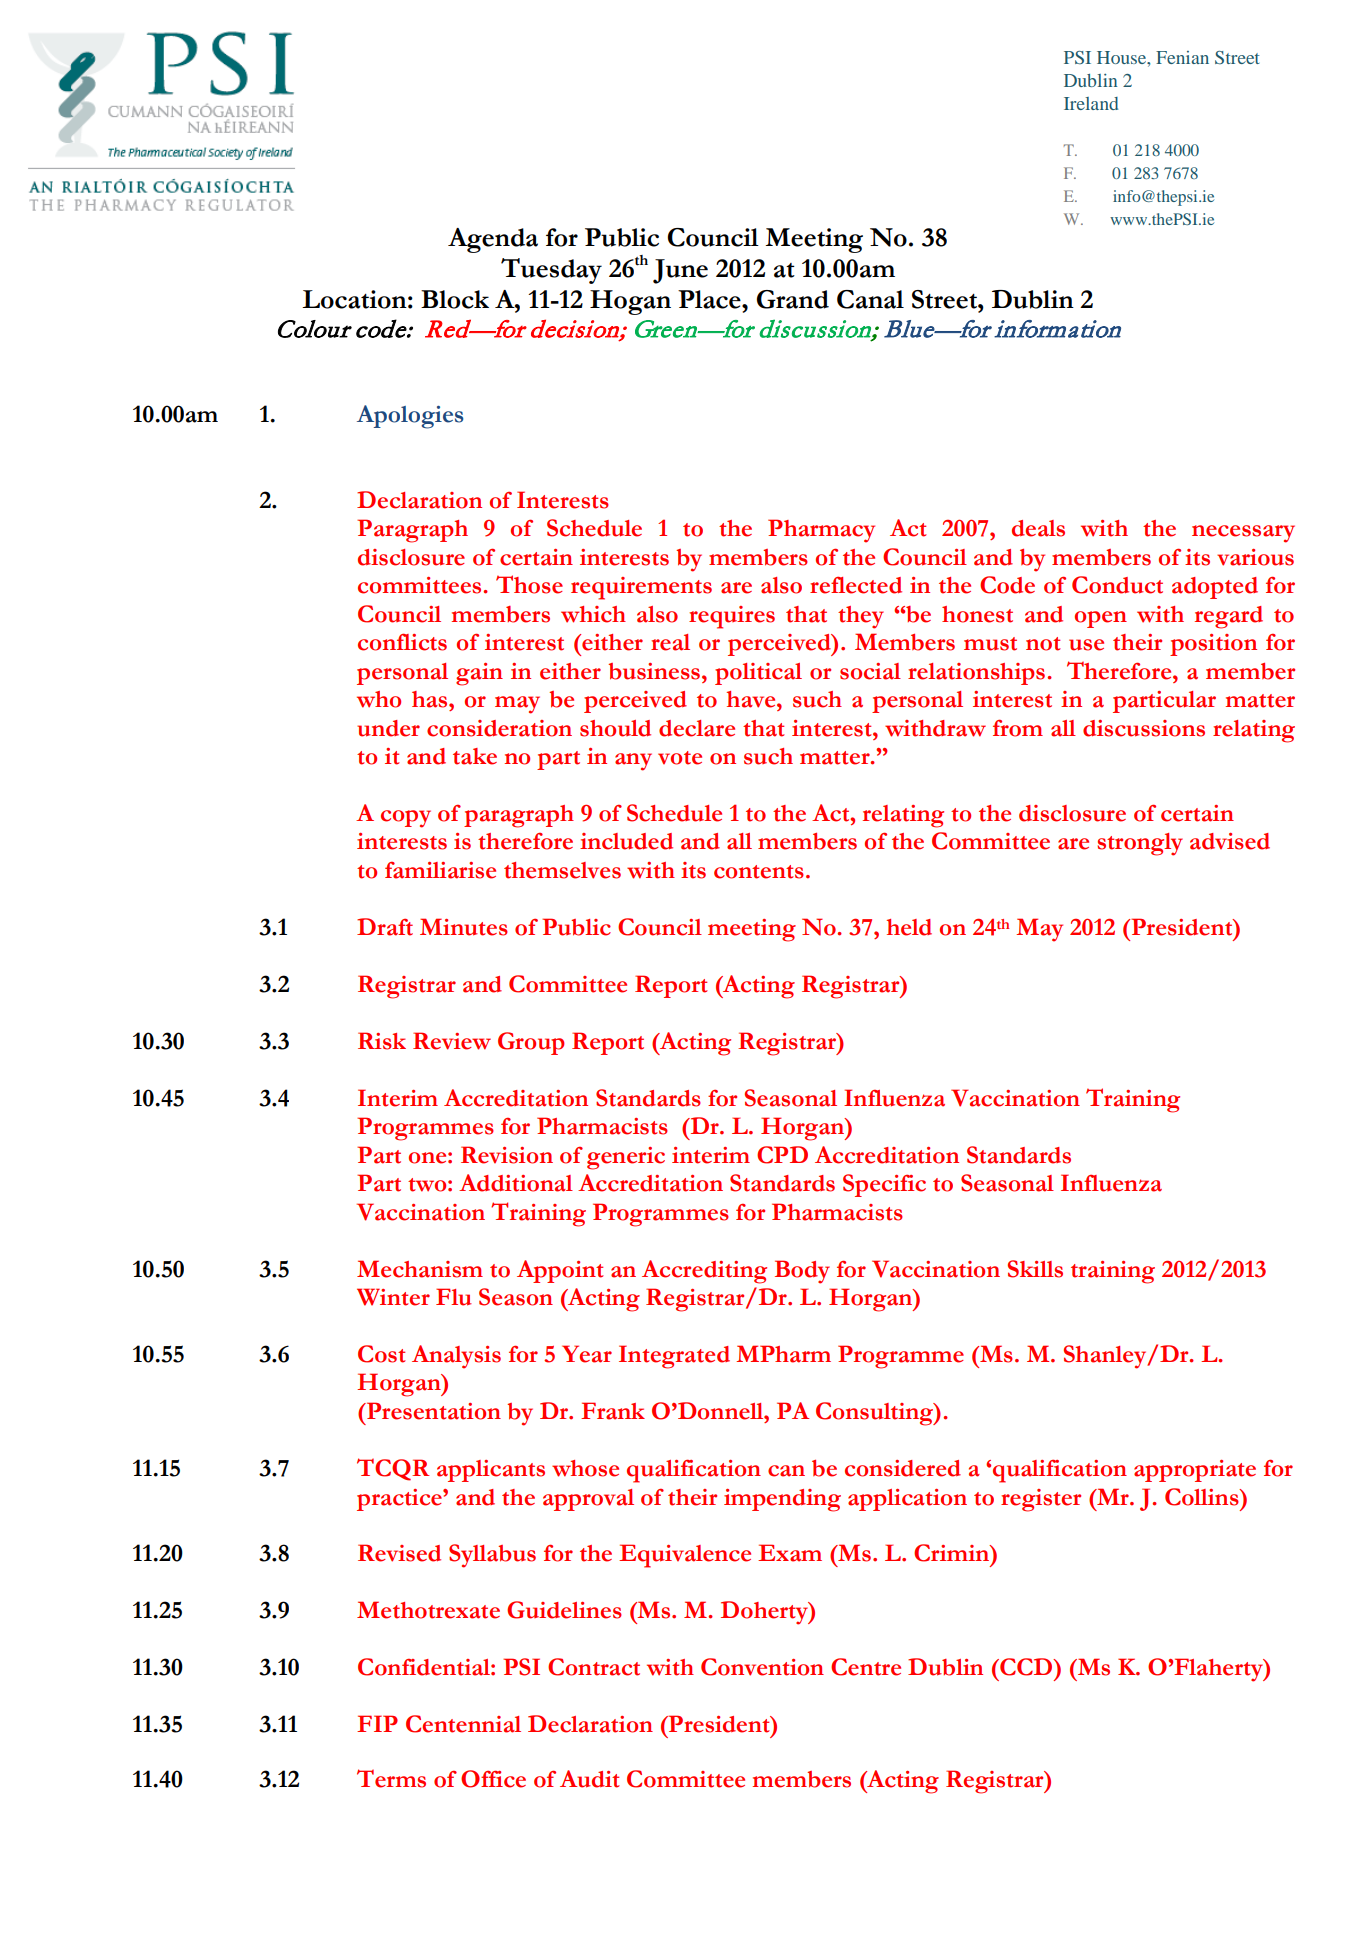  What do you see at coordinates (866, 1667) in the document?
I see `Centre` at bounding box center [866, 1667].
